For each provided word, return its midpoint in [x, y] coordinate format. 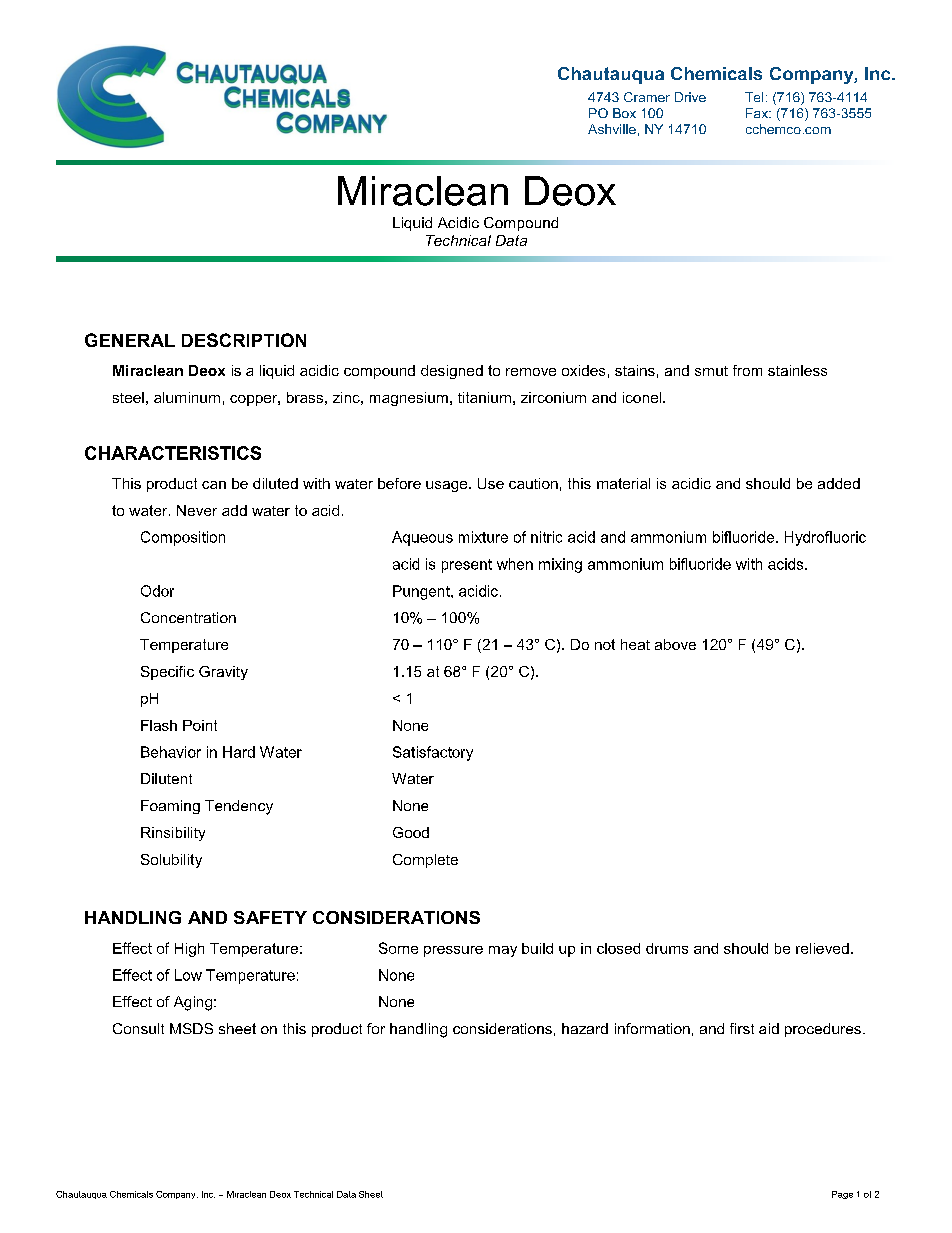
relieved [822, 948]
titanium [484, 397]
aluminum [187, 397]
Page [842, 1195]
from [747, 370]
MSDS [191, 1028]
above [675, 644]
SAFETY [270, 917]
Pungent [422, 592]
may [503, 951]
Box [624, 113]
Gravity [223, 673]
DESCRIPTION [244, 340]
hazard [585, 1028]
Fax [758, 113]
